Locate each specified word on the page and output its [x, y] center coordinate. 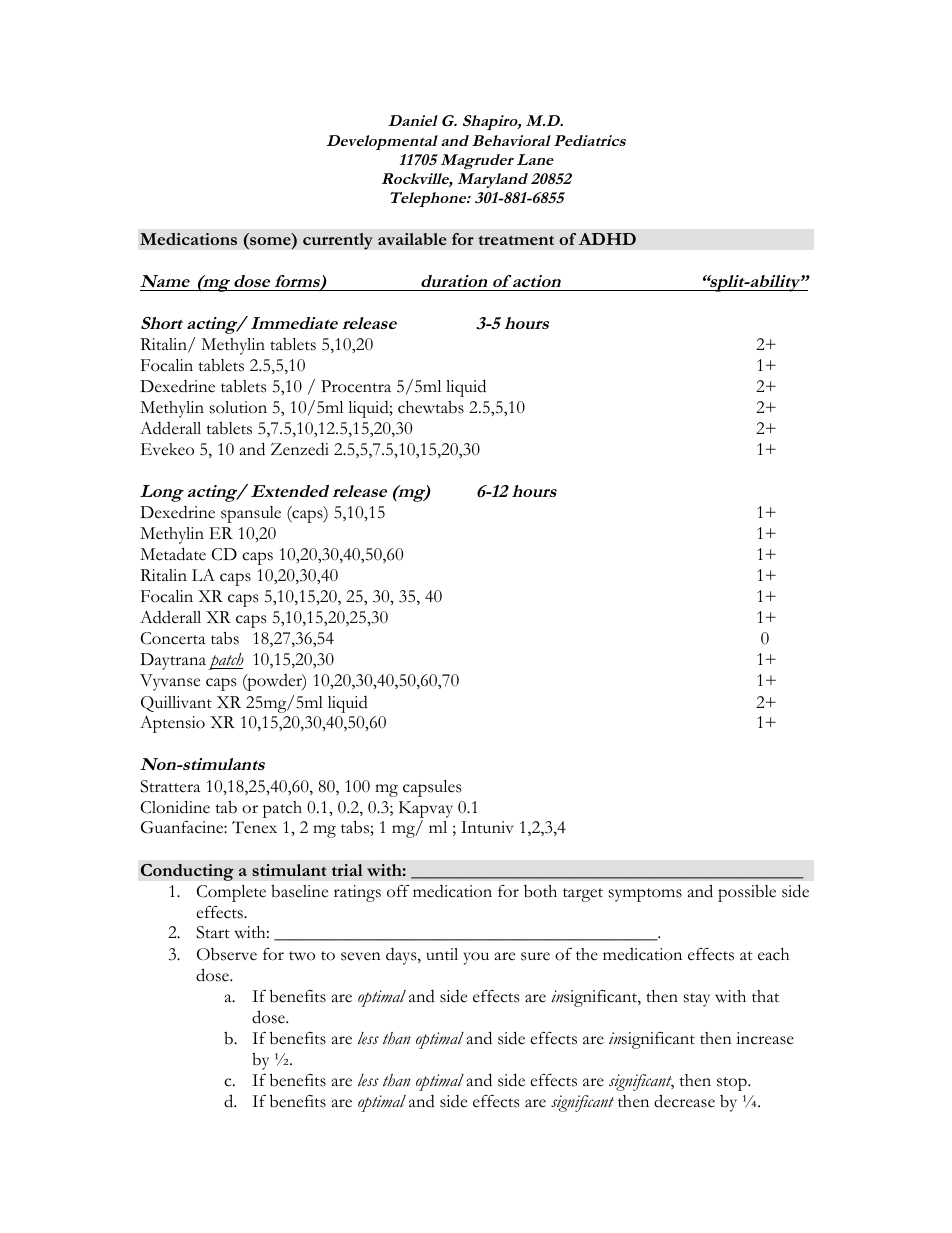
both [540, 891]
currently [338, 241]
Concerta [173, 638]
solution [238, 407]
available [412, 239]
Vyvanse [170, 682]
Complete [231, 893]
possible [747, 893]
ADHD [607, 239]
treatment [516, 240]
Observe [227, 954]
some [271, 242]
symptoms [645, 895]
